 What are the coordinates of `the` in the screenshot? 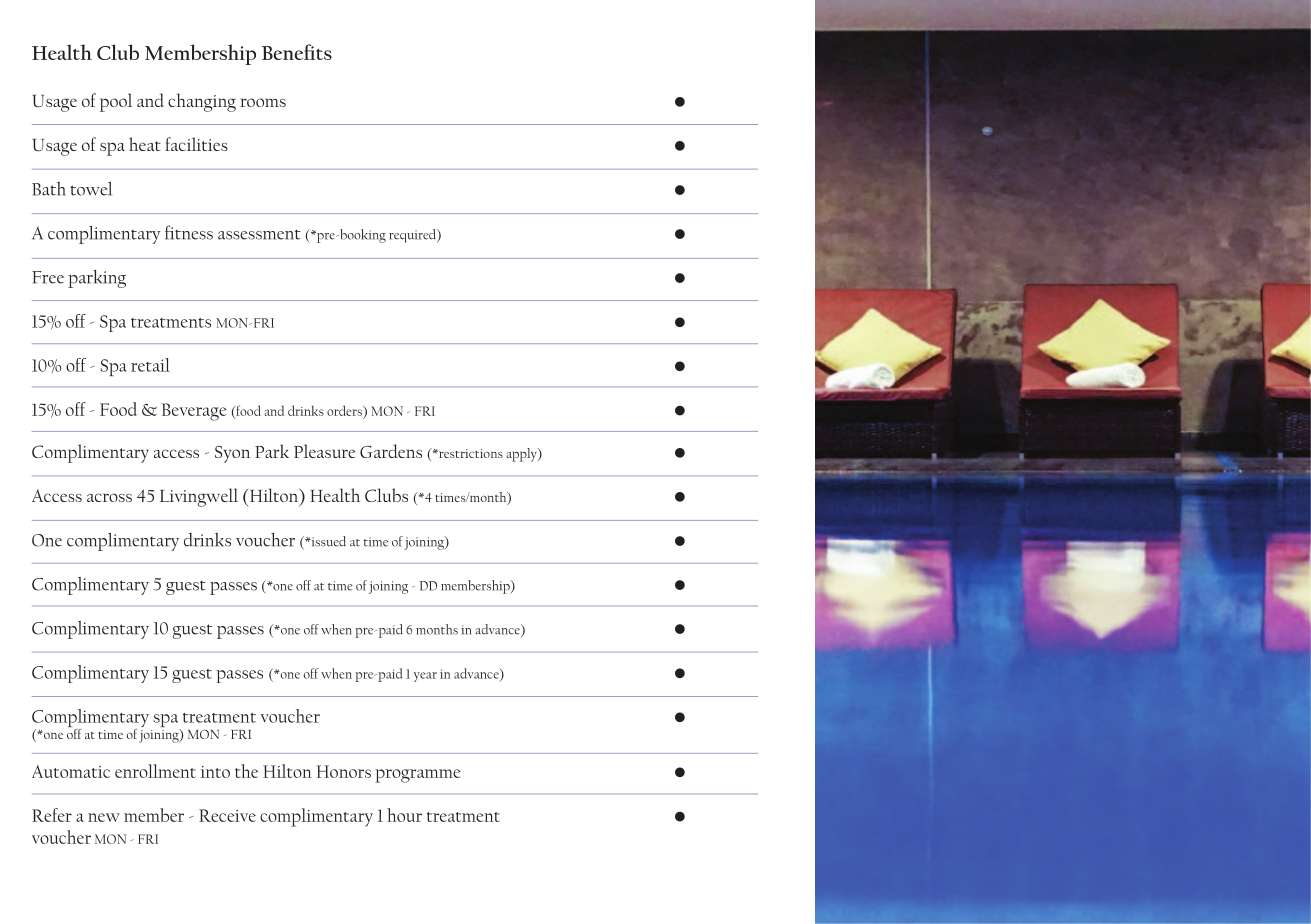 It's located at (246, 771).
